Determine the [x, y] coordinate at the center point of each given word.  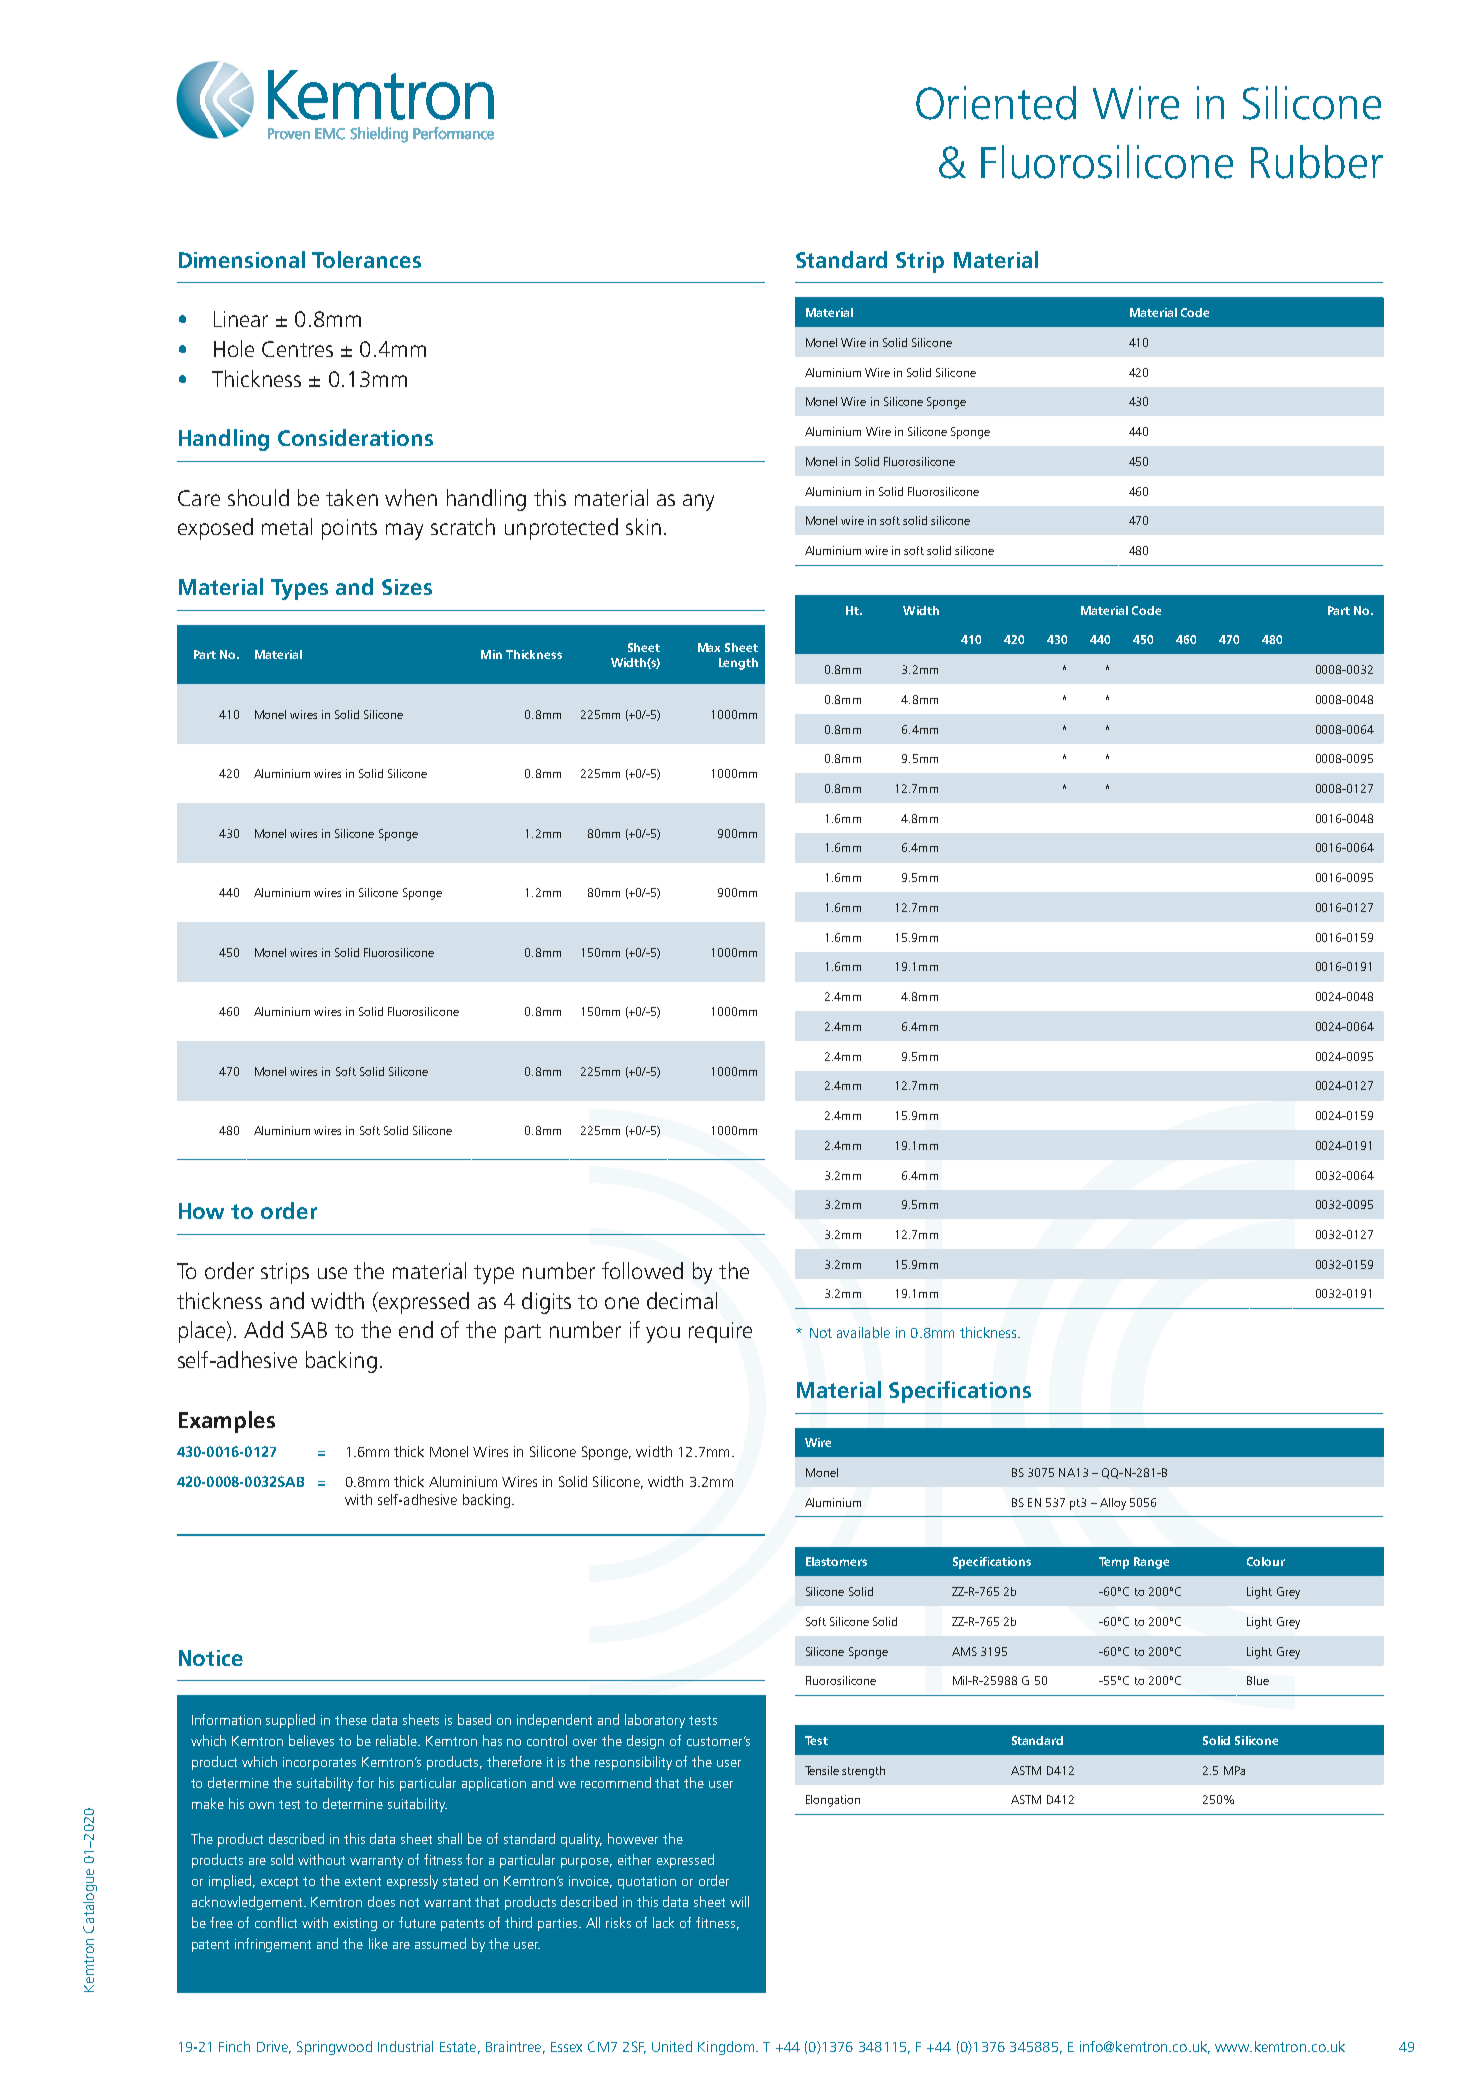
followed [642, 1270]
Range [1151, 1563]
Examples [227, 1422]
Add [263, 1329]
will [739, 1901]
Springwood [334, 2048]
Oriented [996, 103]
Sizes [407, 587]
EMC [330, 134]
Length [738, 664]
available [863, 1332]
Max [709, 647]
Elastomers [836, 1561]
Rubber [1317, 162]
